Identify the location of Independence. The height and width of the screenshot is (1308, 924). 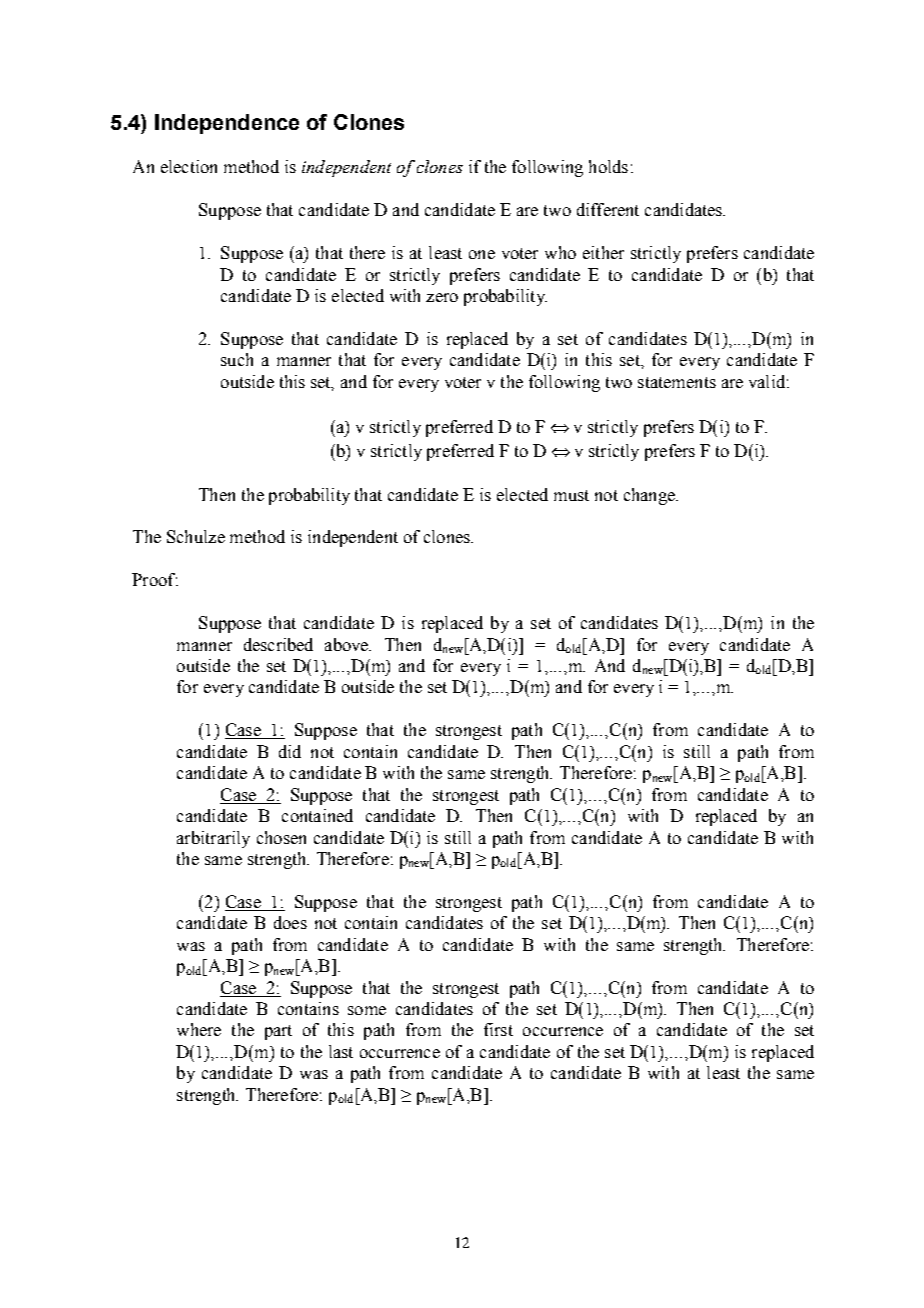
(227, 124).
